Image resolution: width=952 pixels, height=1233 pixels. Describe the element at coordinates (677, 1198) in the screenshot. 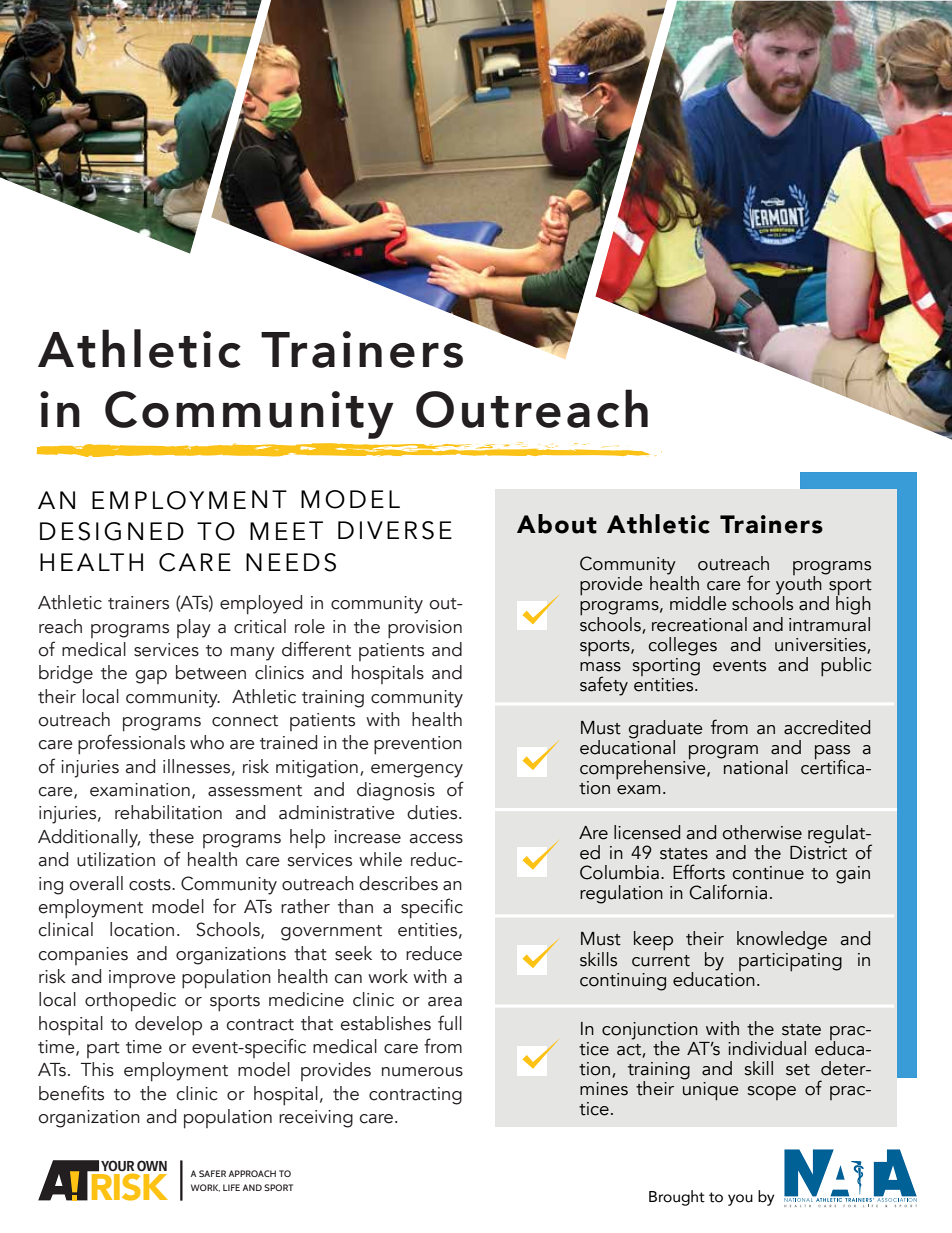

I see `Brought` at that location.
